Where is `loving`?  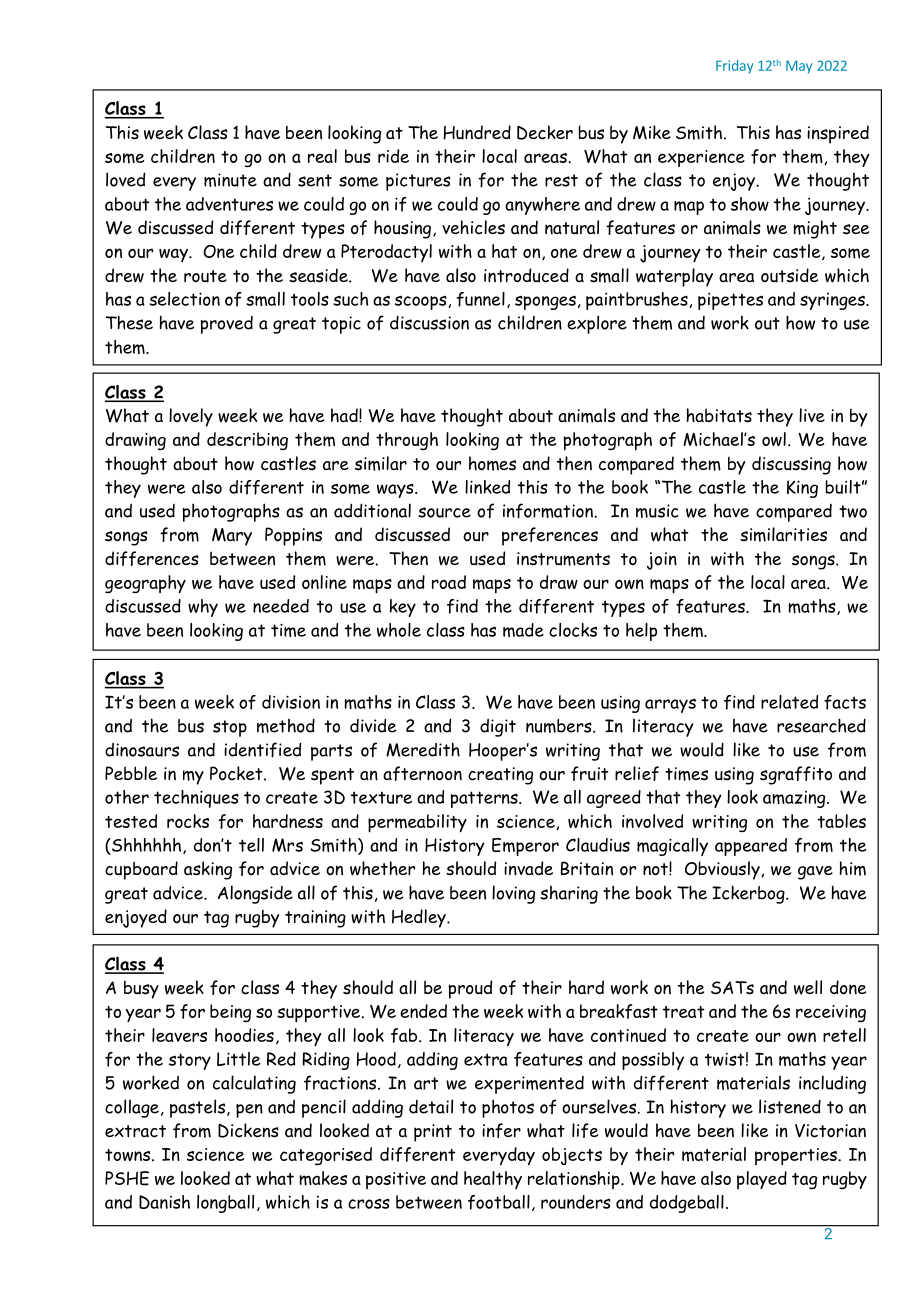
loving is located at coordinates (513, 894).
